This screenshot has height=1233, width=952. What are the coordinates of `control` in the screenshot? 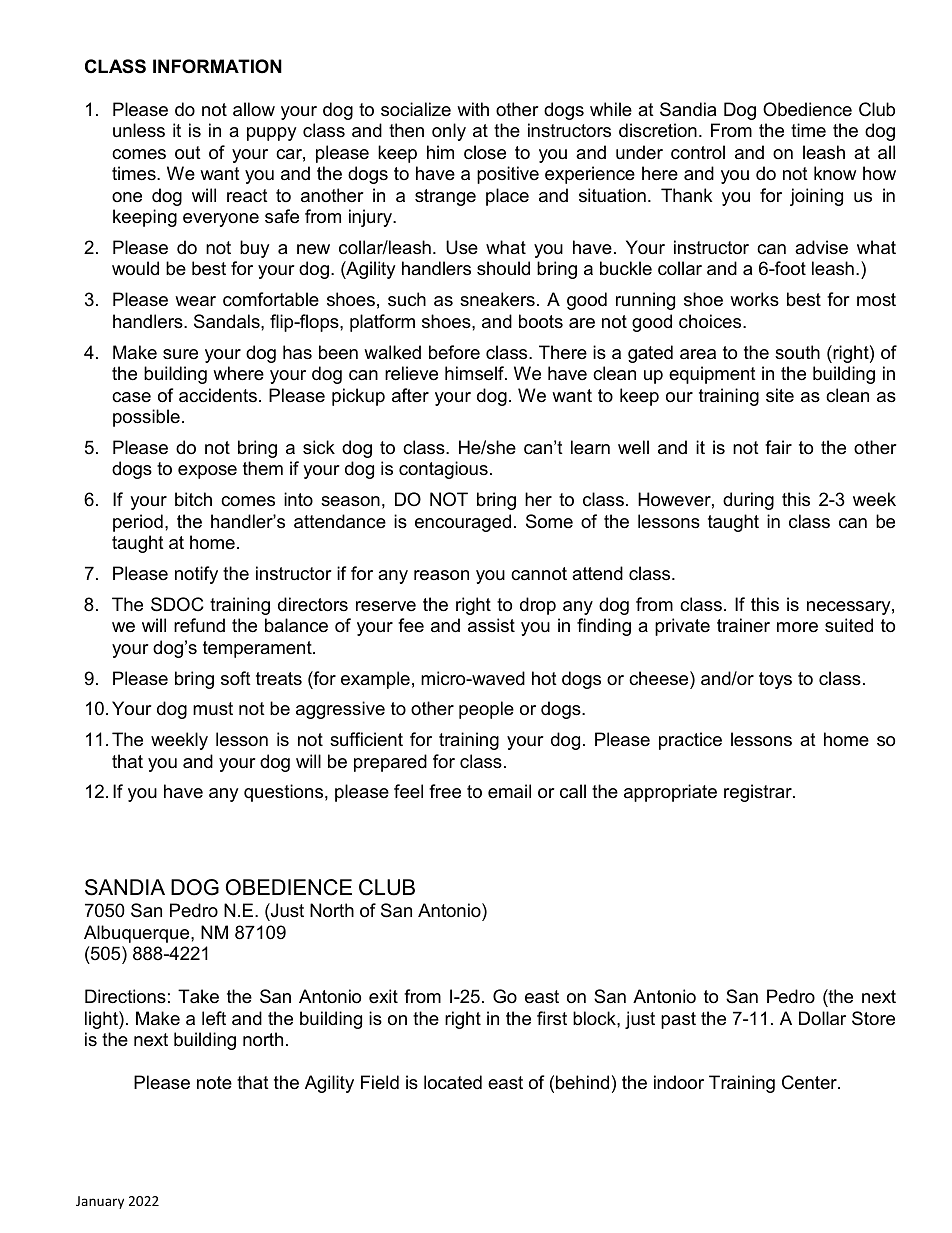 It's located at (698, 152).
